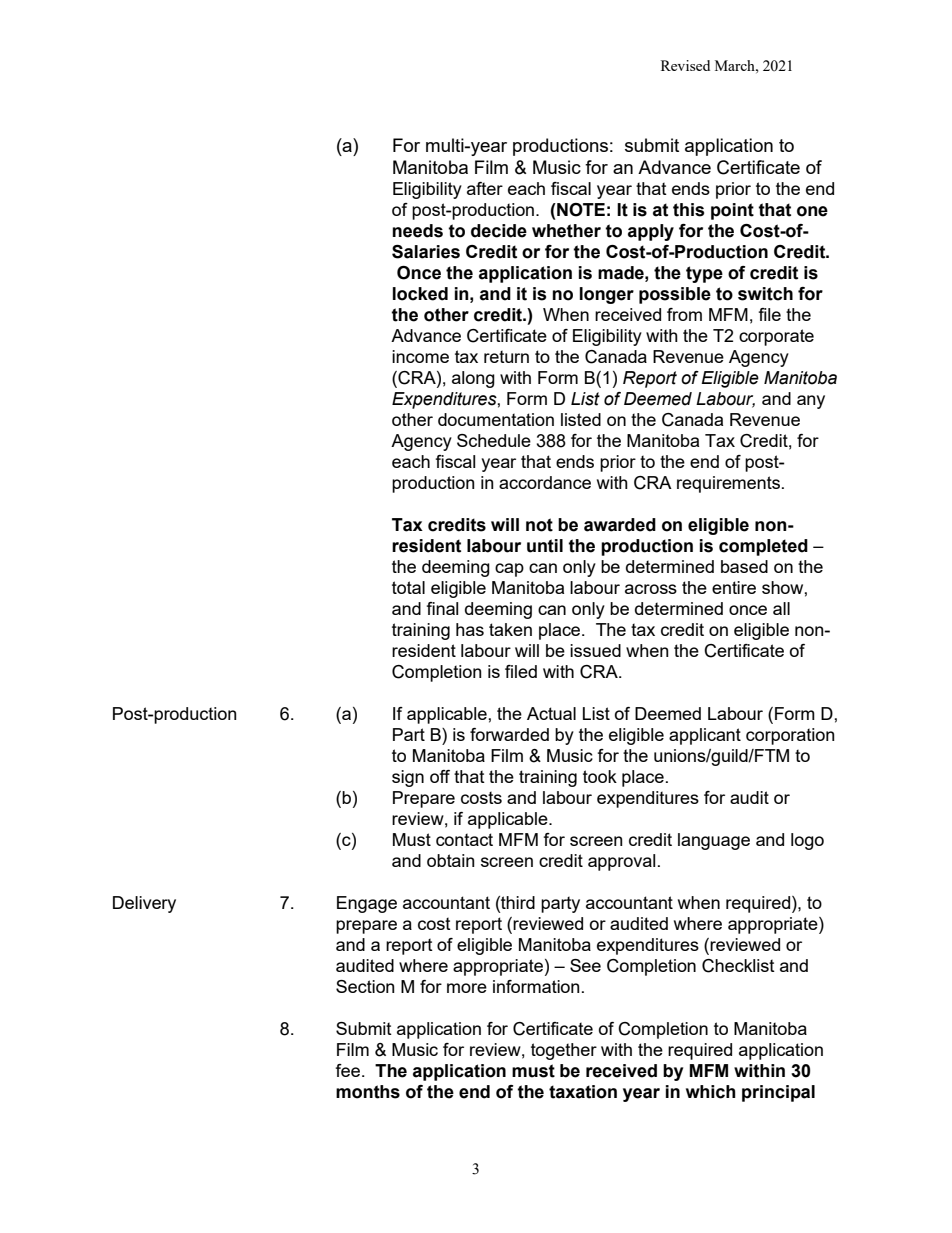  Describe the element at coordinates (349, 1070) in the screenshot. I see `fee` at that location.
